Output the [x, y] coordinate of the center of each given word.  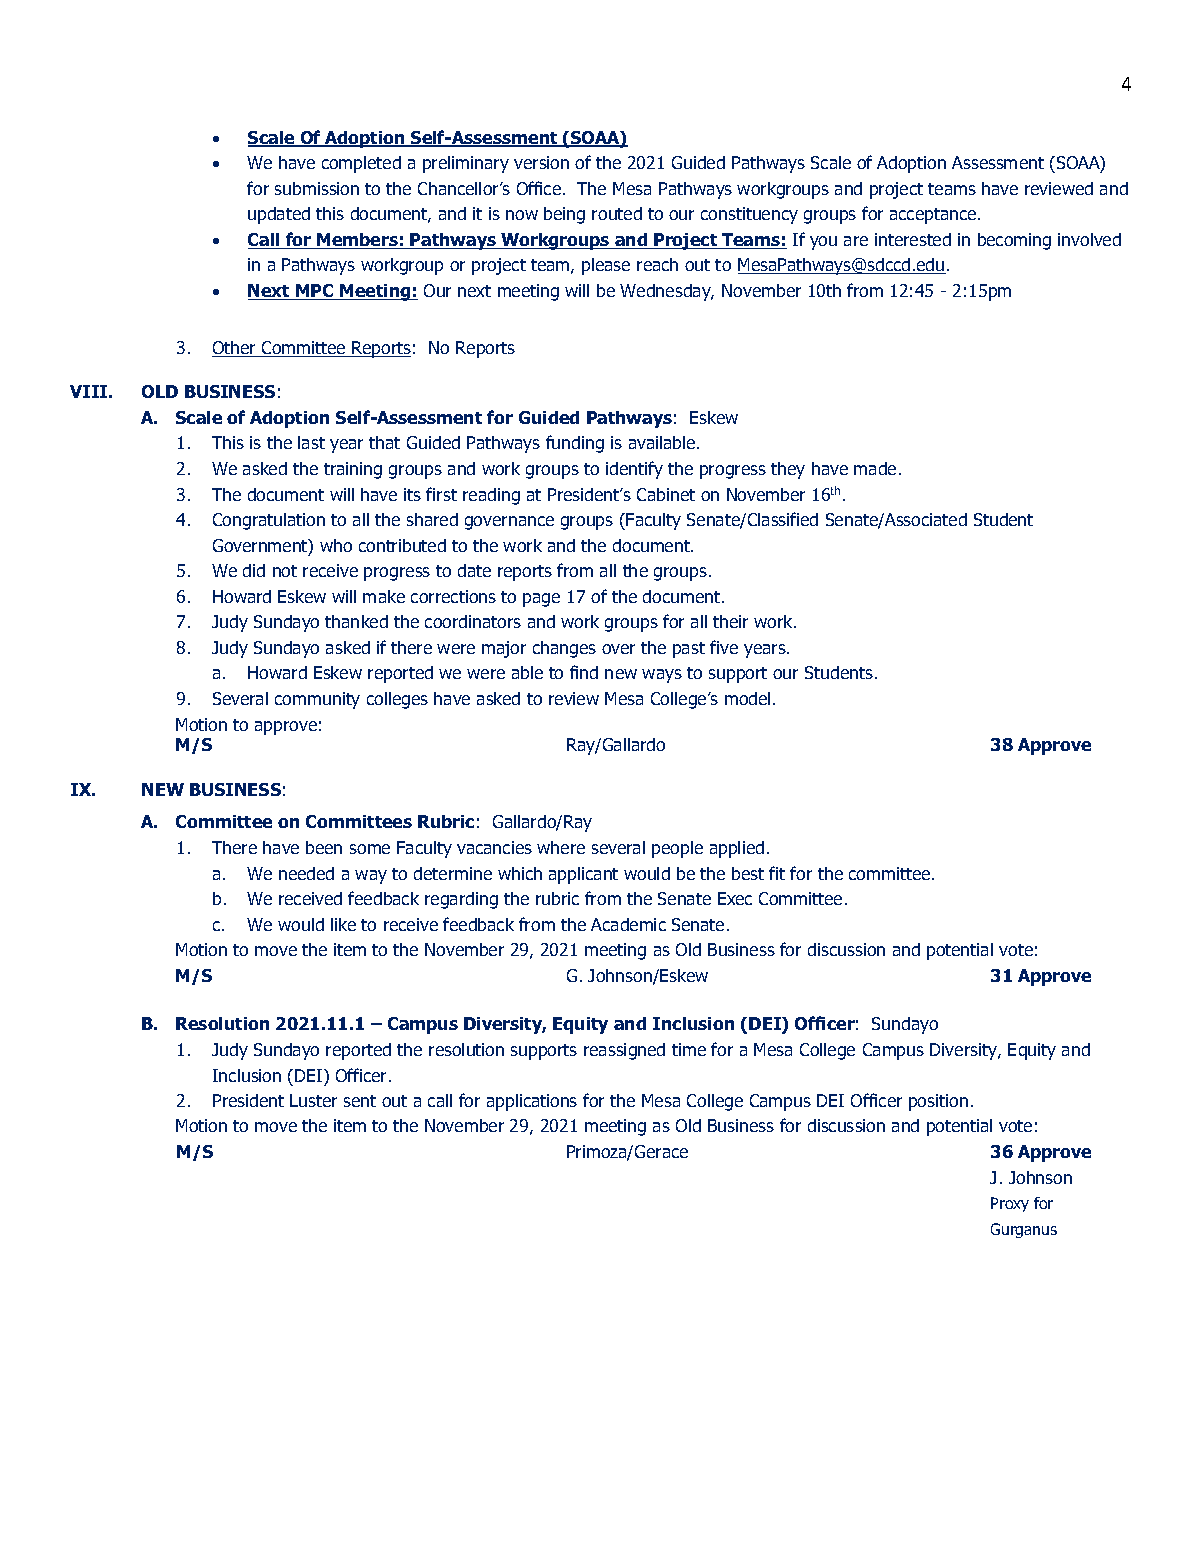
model [747, 698]
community [317, 700]
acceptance [934, 216]
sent [360, 1101]
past [689, 650]
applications [532, 1102]
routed [617, 213]
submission [317, 188]
